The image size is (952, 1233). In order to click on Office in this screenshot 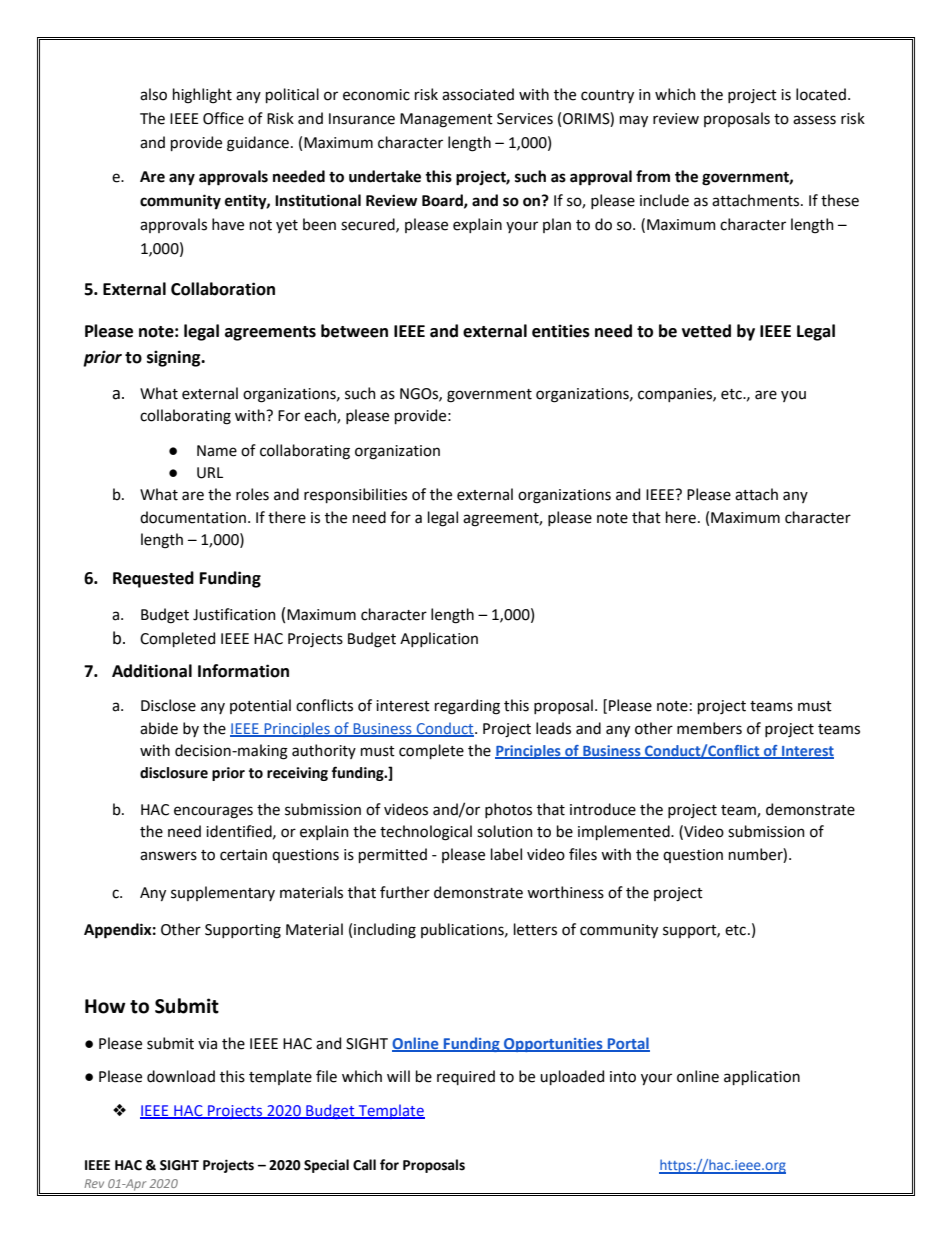, I will do `click(223, 118)`.
